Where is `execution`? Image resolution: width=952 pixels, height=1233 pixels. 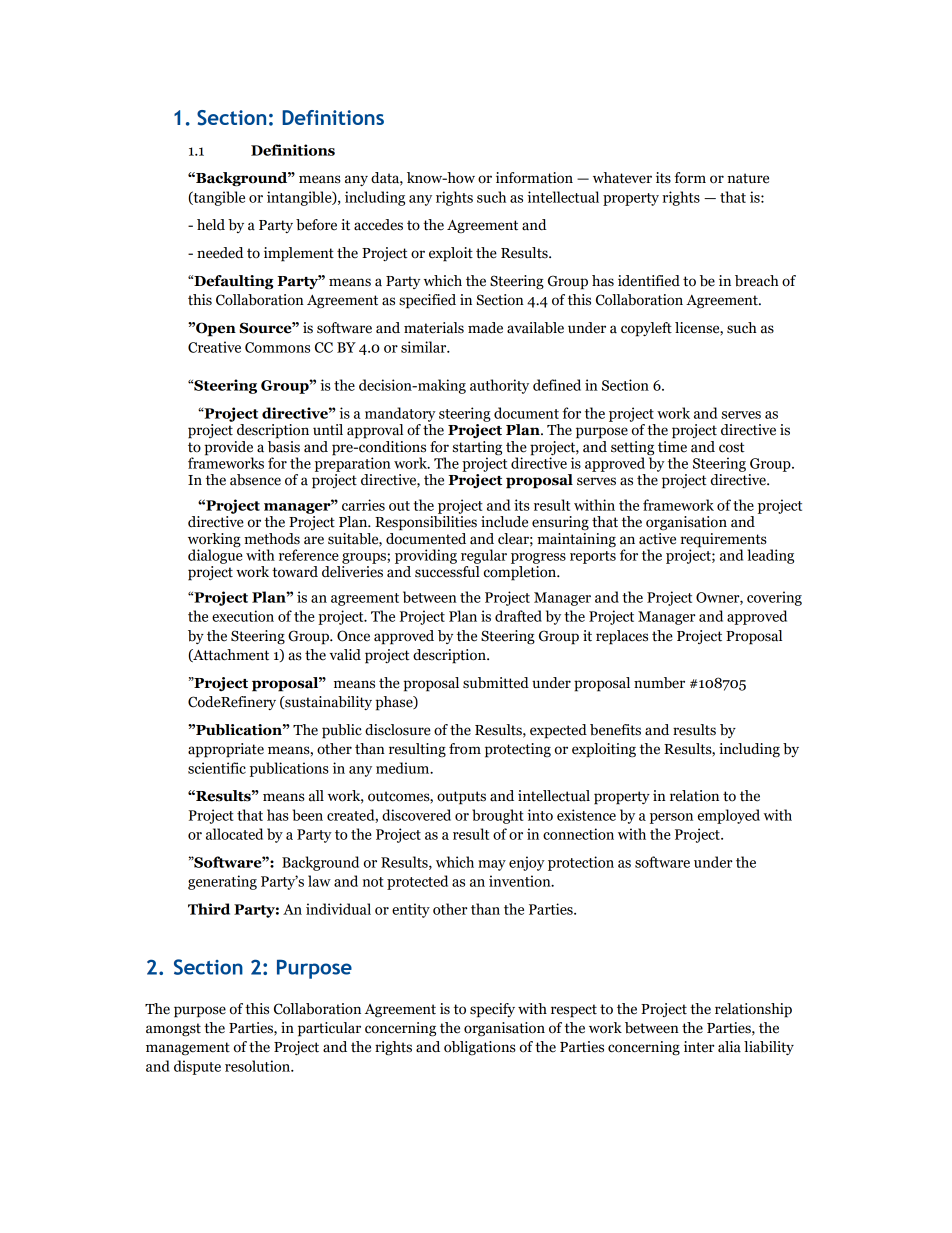 execution is located at coordinates (243, 616).
